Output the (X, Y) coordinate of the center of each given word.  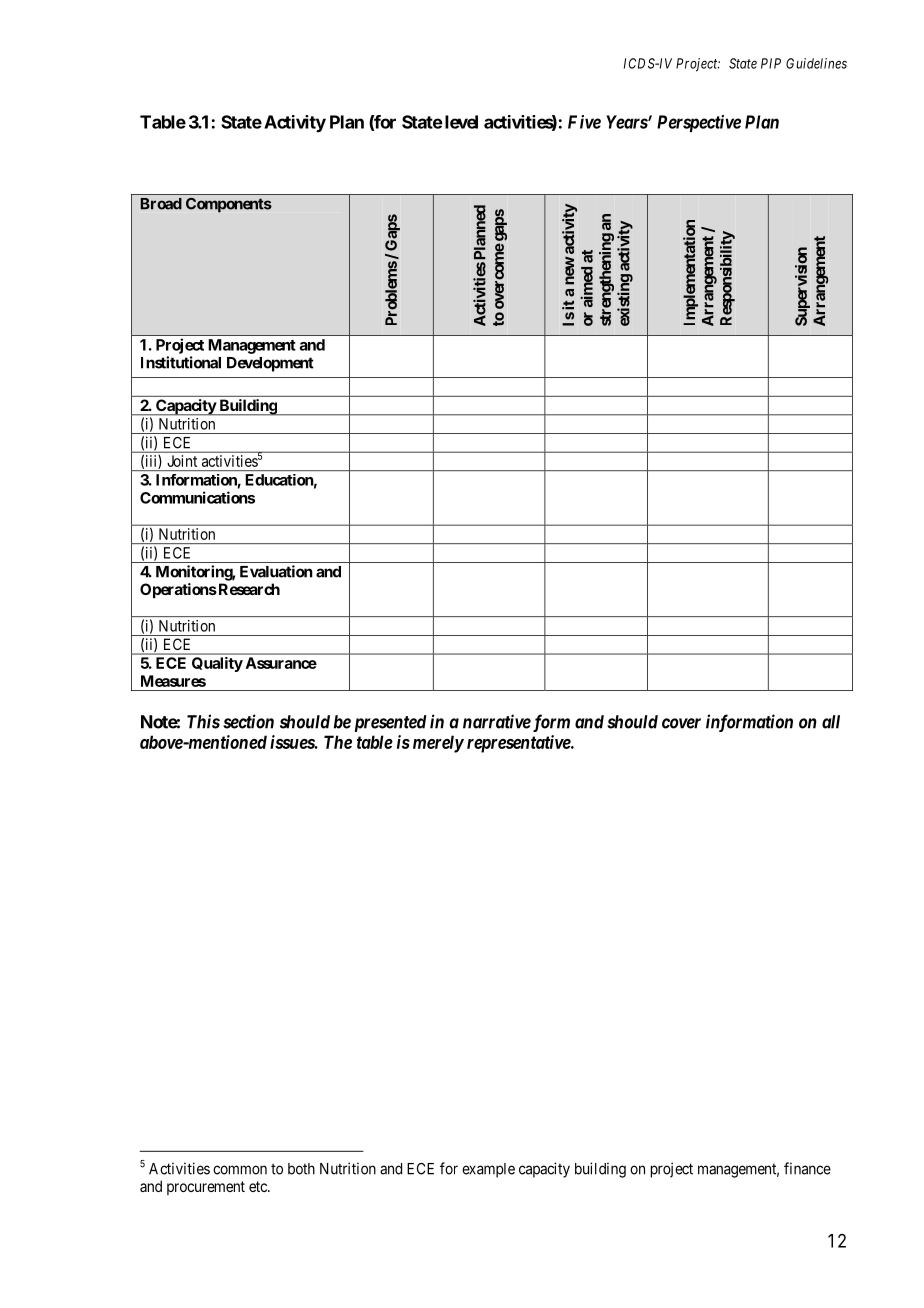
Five (584, 122)
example (488, 1170)
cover (681, 723)
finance (807, 1168)
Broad (161, 204)
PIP (771, 63)
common (240, 1170)
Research (248, 589)
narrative (497, 721)
